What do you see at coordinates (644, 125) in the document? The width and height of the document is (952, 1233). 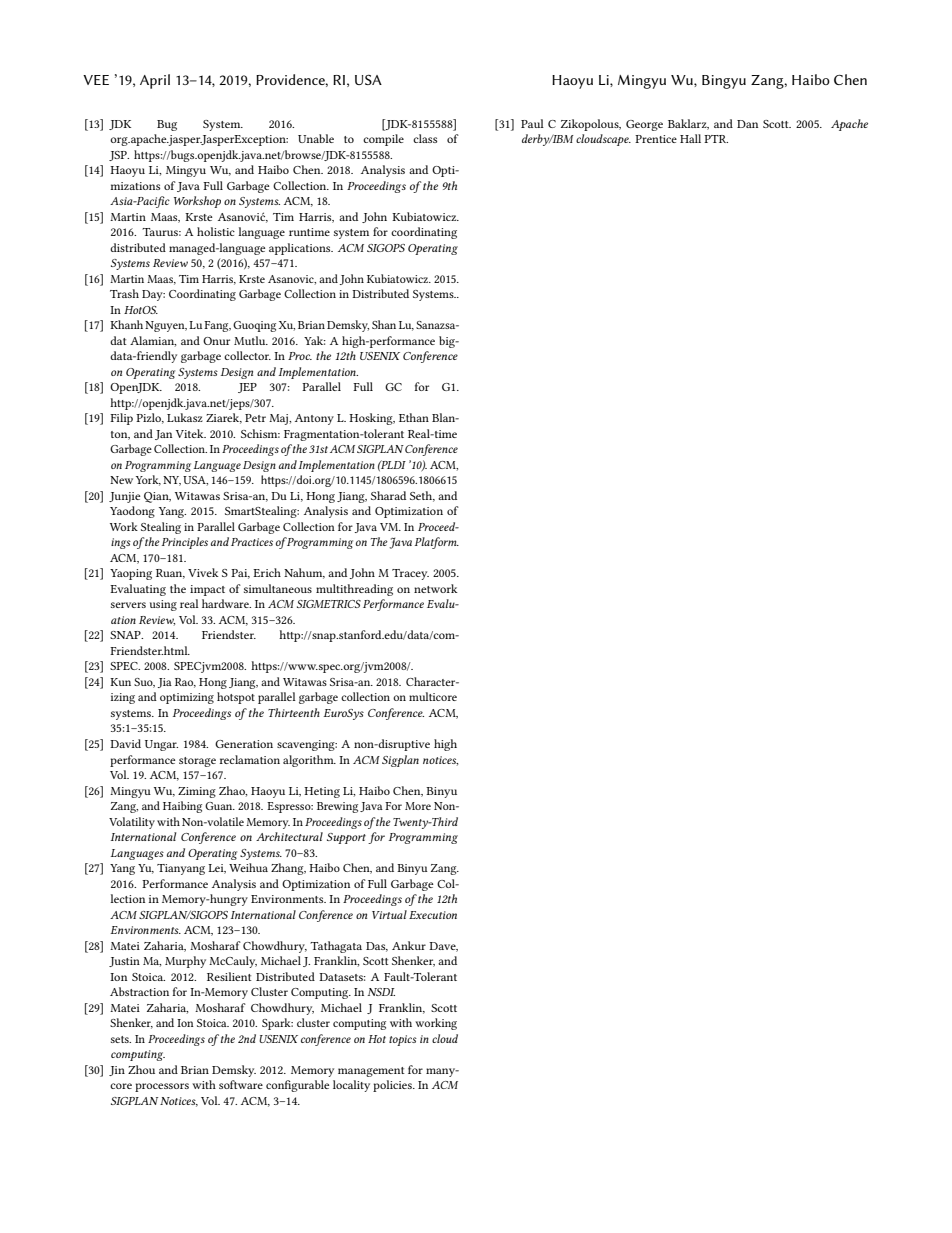 I see `George` at bounding box center [644, 125].
